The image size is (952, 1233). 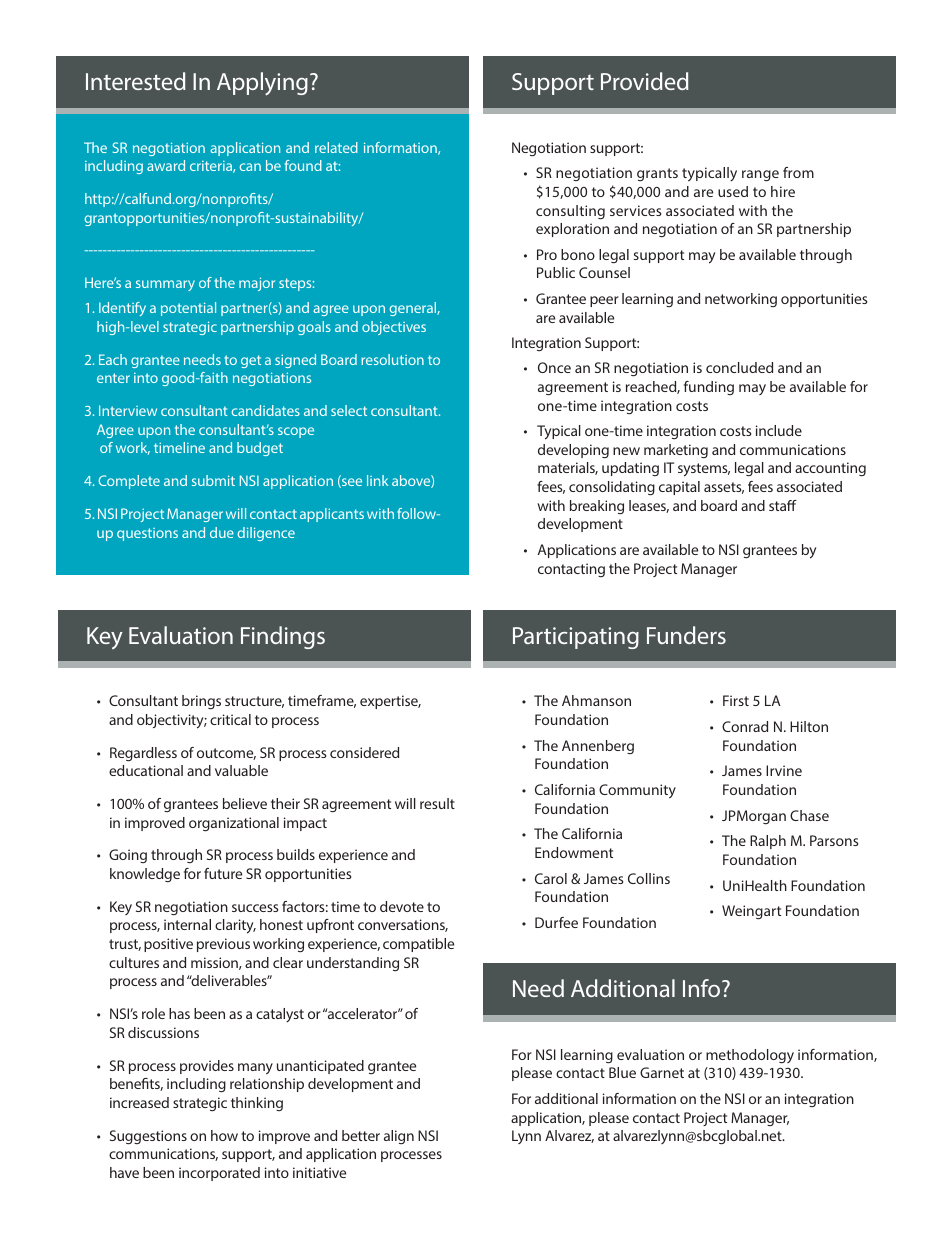 I want to click on align, so click(x=399, y=1137).
